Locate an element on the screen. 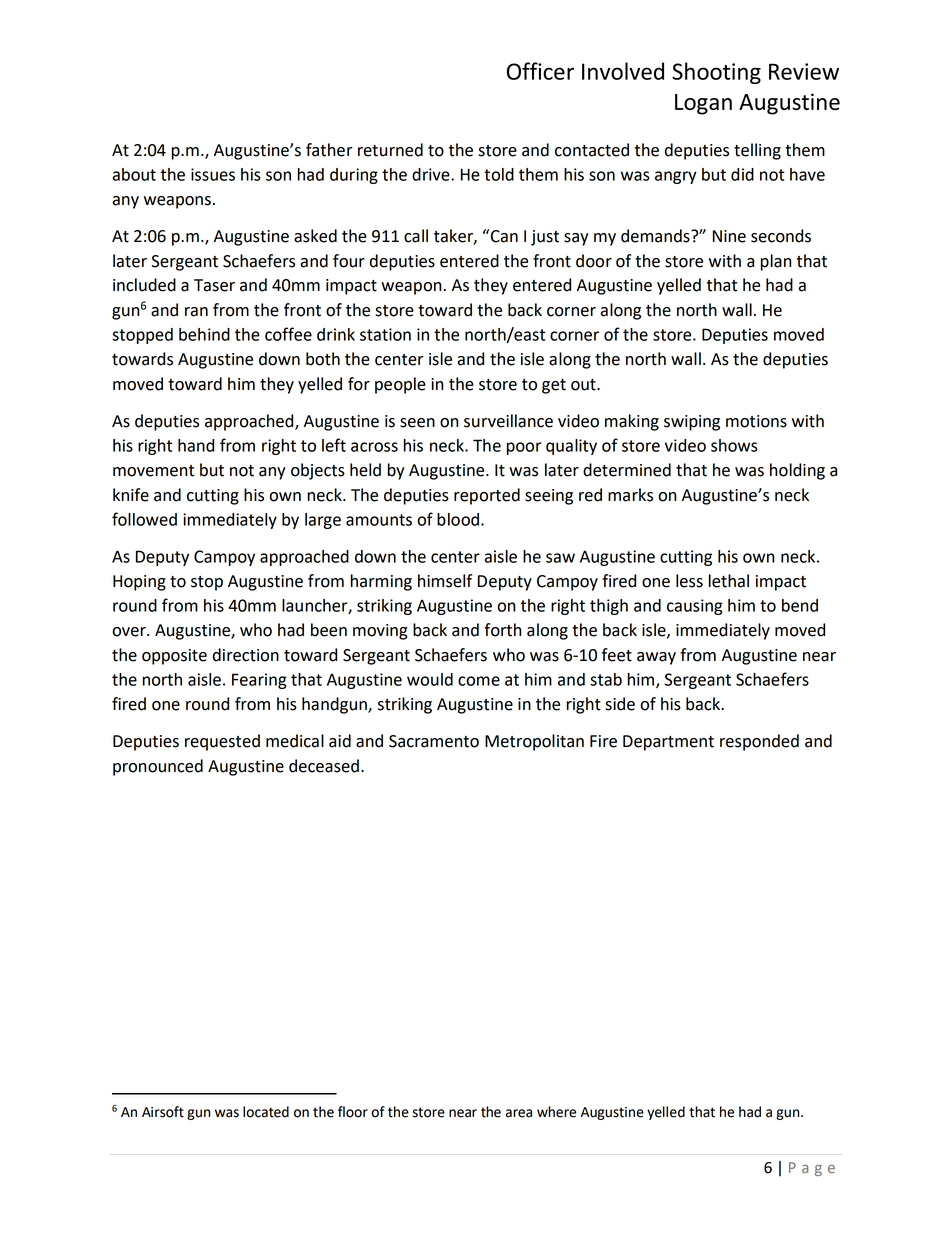  Sacramento is located at coordinates (434, 741).
